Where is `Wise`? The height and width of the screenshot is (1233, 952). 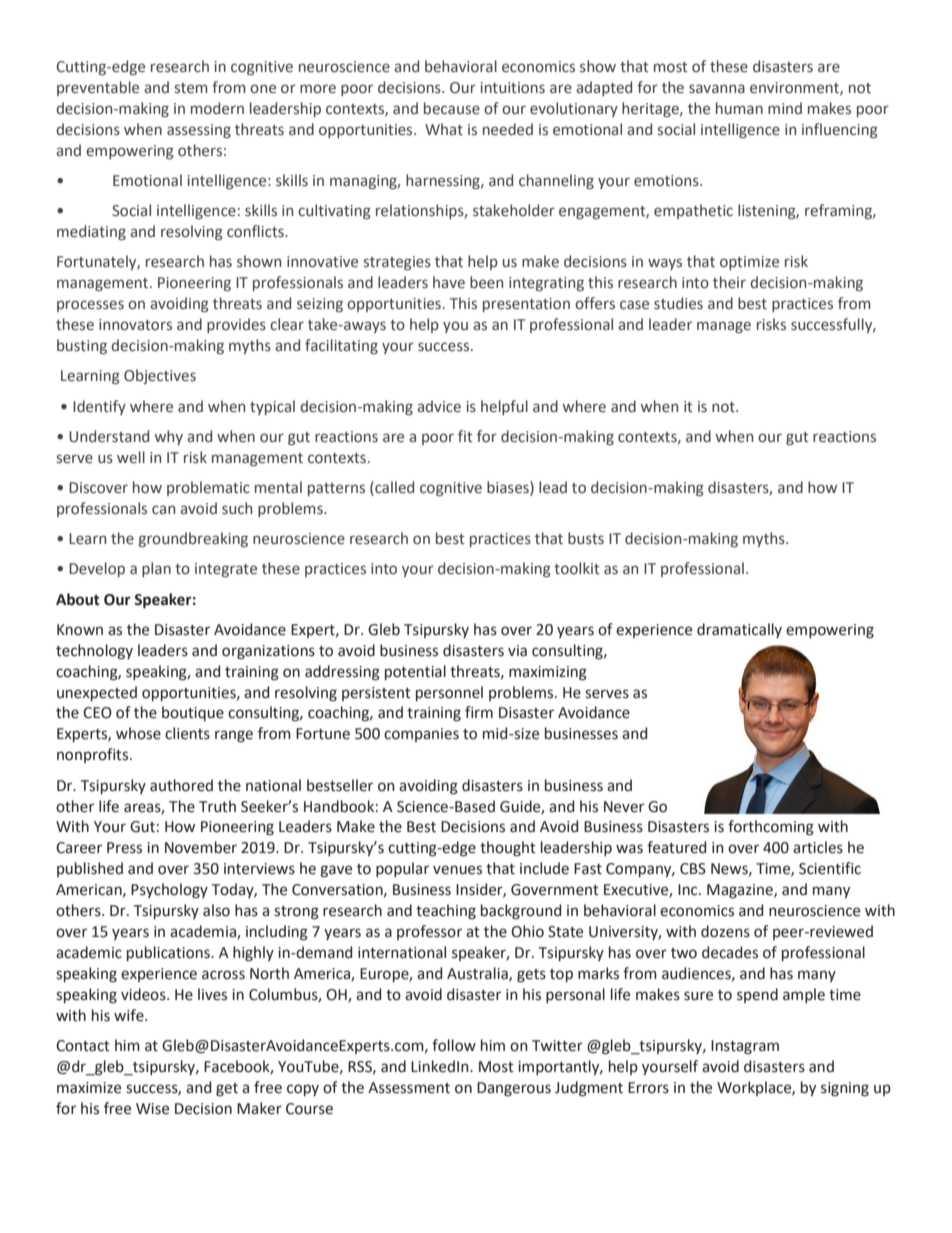 Wise is located at coordinates (152, 1109).
